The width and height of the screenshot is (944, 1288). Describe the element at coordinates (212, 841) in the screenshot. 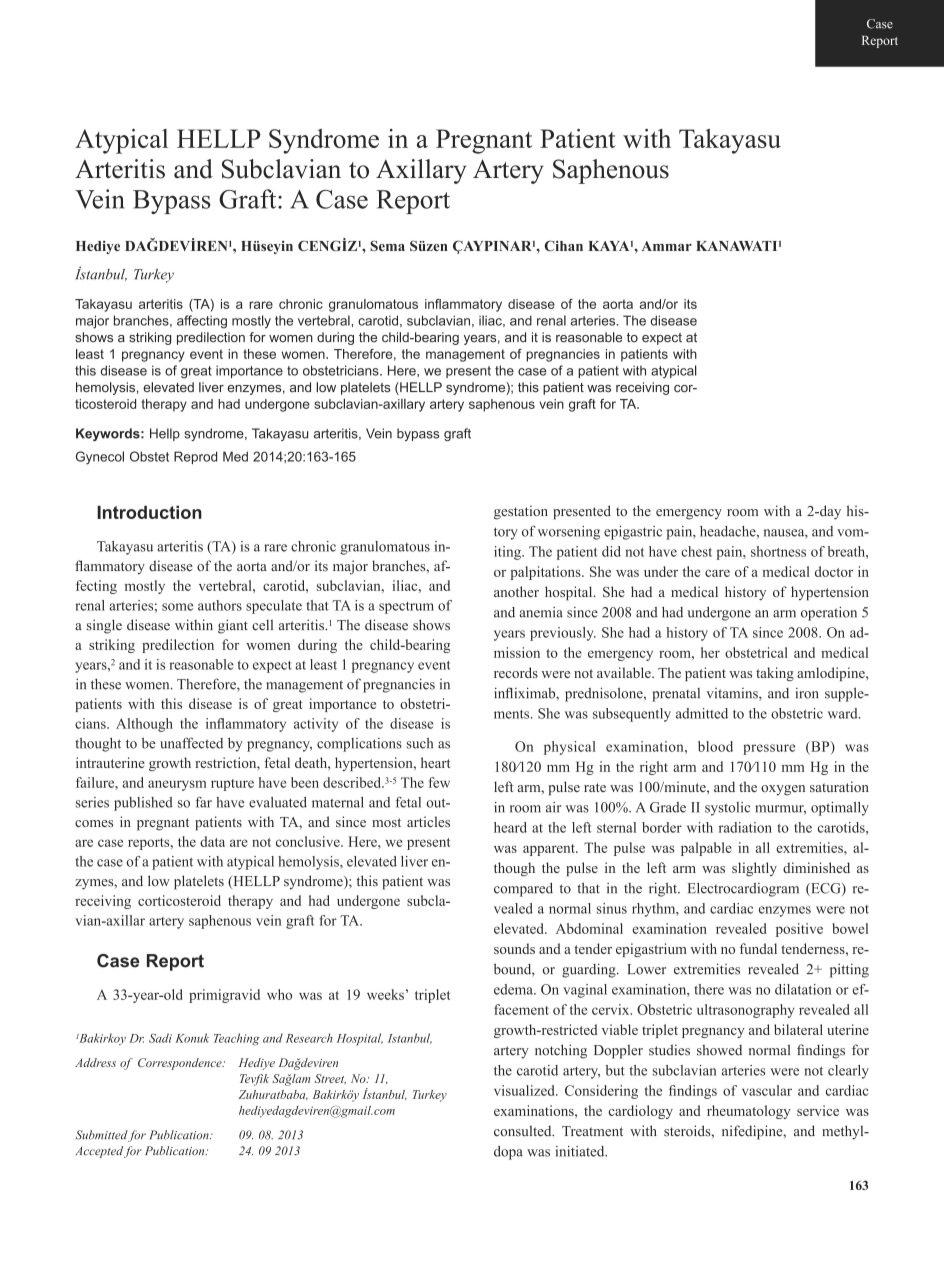

I see `data` at that location.
